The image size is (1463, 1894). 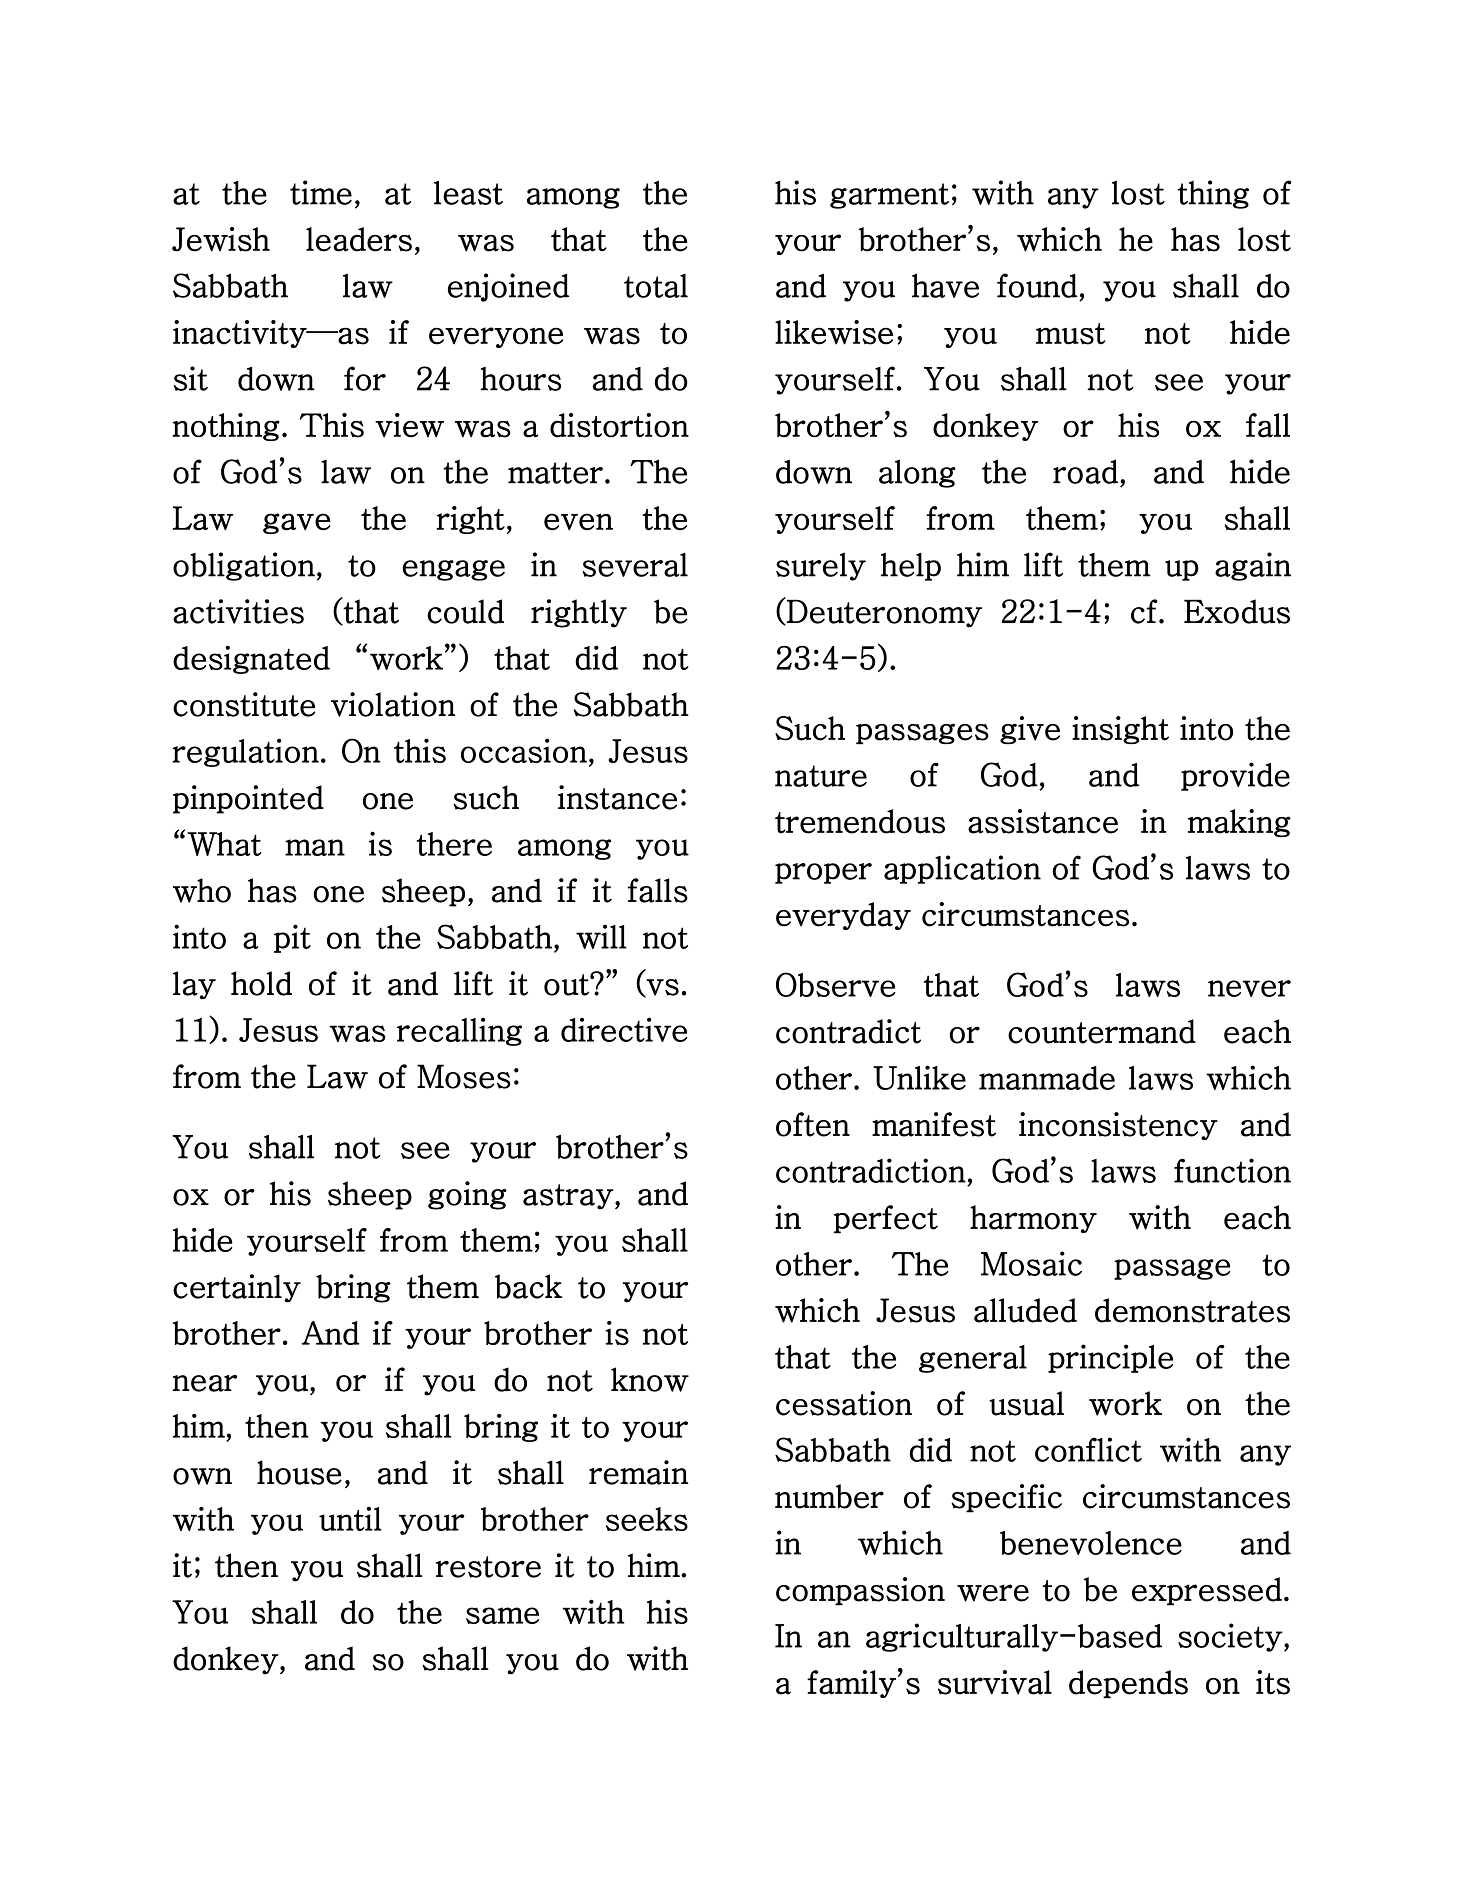 What do you see at coordinates (1237, 611) in the document?
I see `Exodus` at bounding box center [1237, 611].
